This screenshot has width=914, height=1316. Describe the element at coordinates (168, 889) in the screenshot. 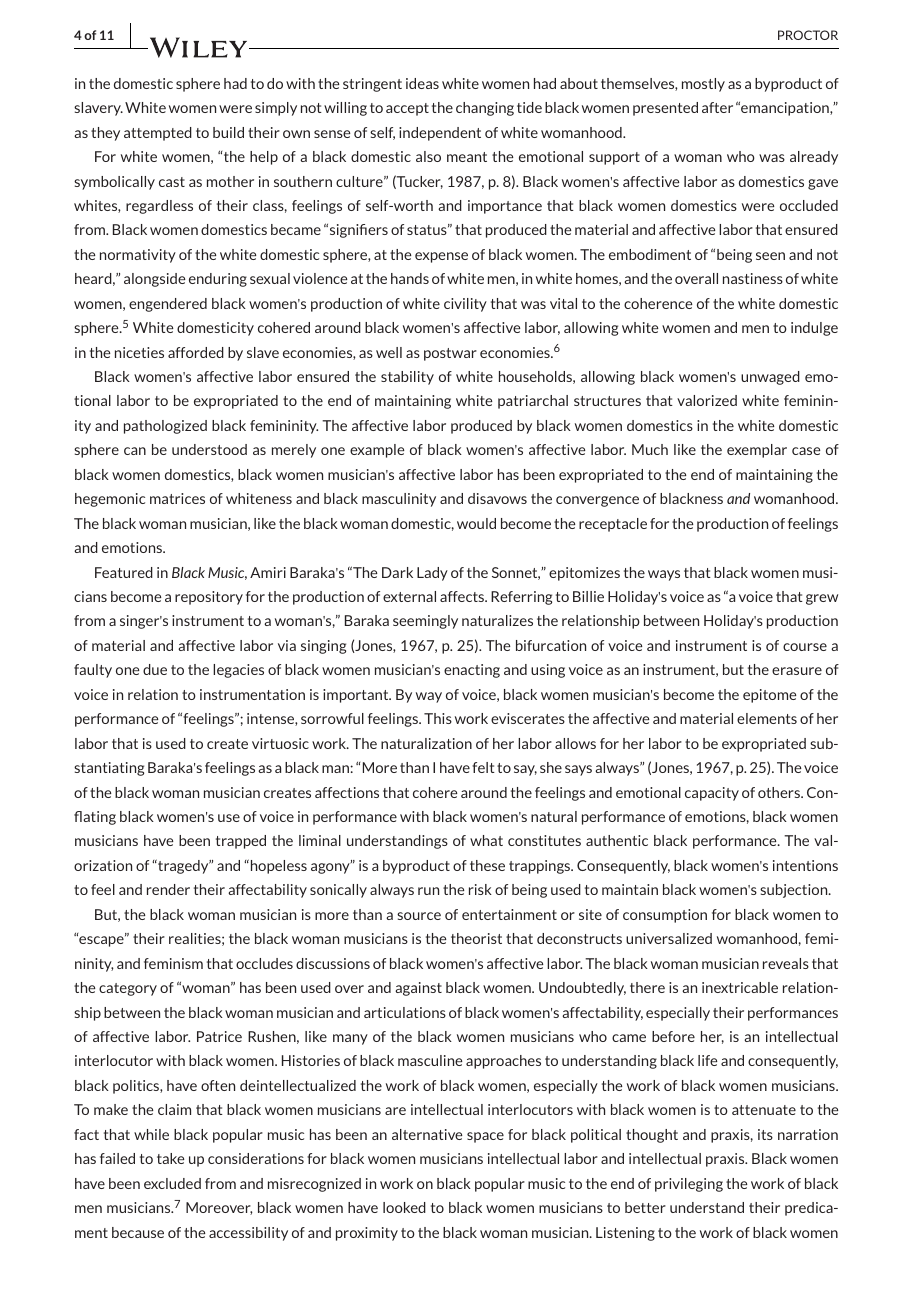

I see `render` at that location.
